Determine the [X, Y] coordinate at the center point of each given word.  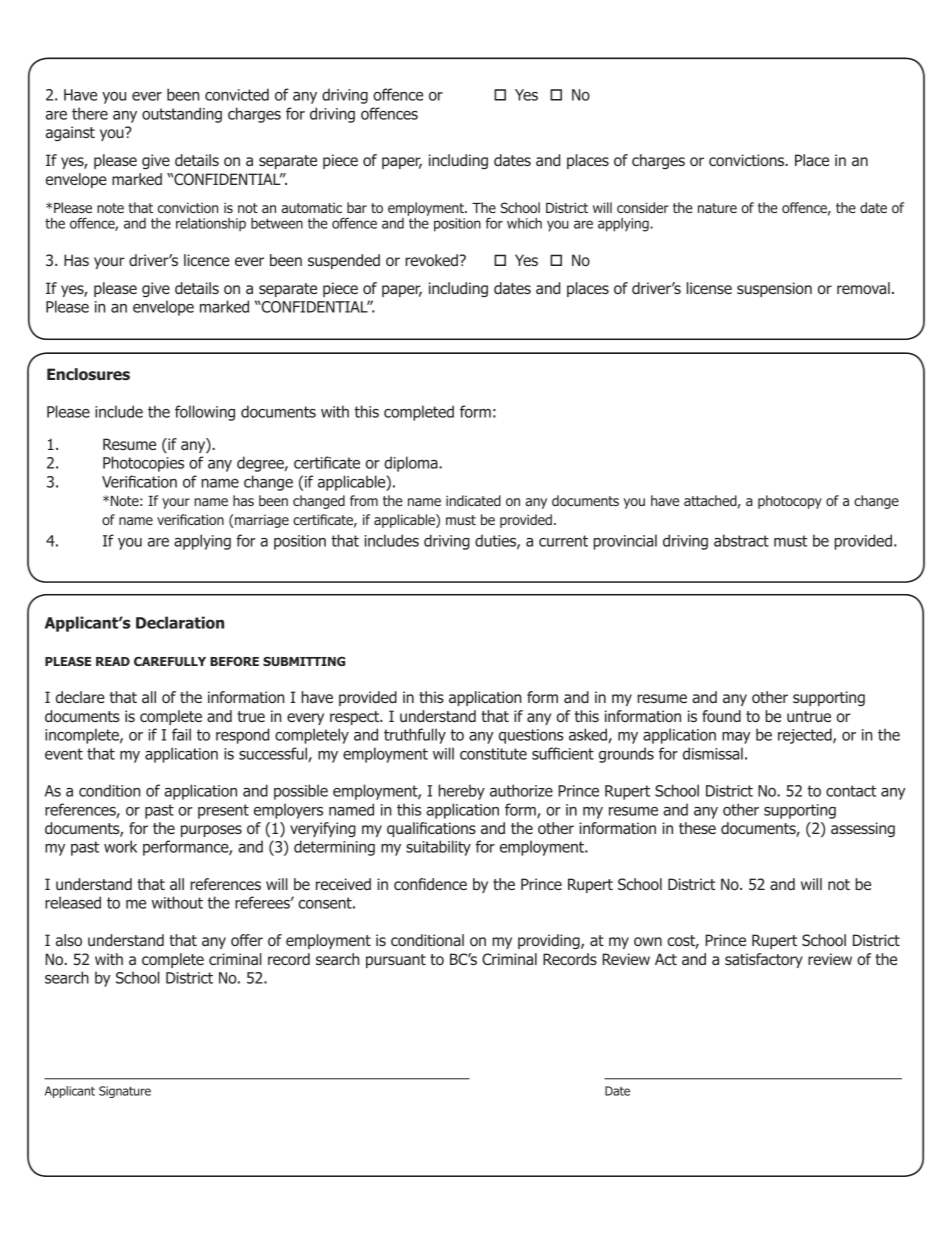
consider [643, 207]
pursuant [396, 961]
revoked [432, 260]
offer [247, 940]
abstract [741, 540]
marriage [261, 521]
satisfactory [764, 960]
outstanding [182, 115]
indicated [473, 500]
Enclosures [88, 374]
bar [357, 207]
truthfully [415, 736]
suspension [774, 289]
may [736, 738]
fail [181, 734]
